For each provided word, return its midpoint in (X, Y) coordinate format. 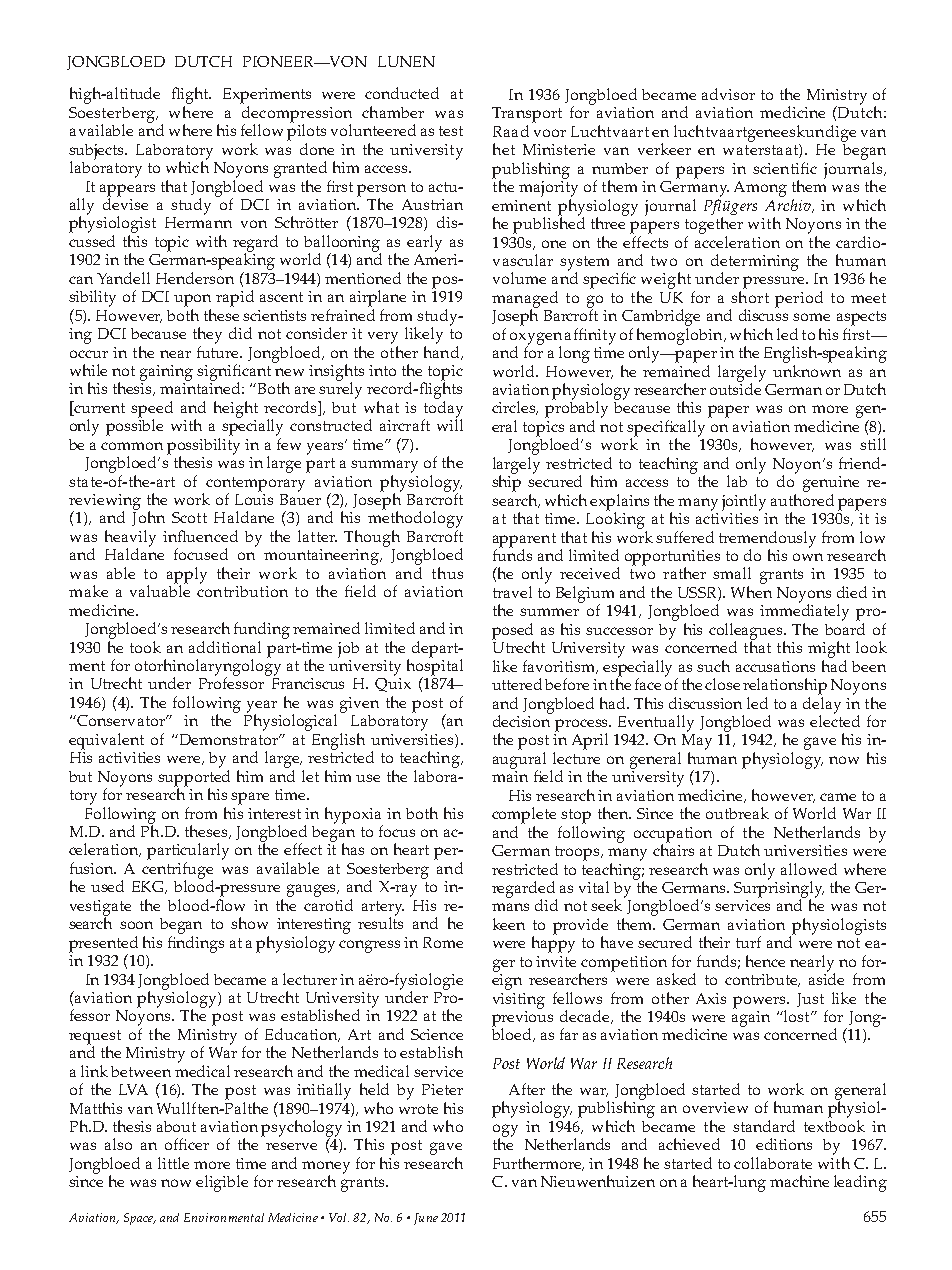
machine (799, 1181)
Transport (527, 115)
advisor (728, 94)
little (173, 1163)
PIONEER (280, 61)
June (426, 1219)
